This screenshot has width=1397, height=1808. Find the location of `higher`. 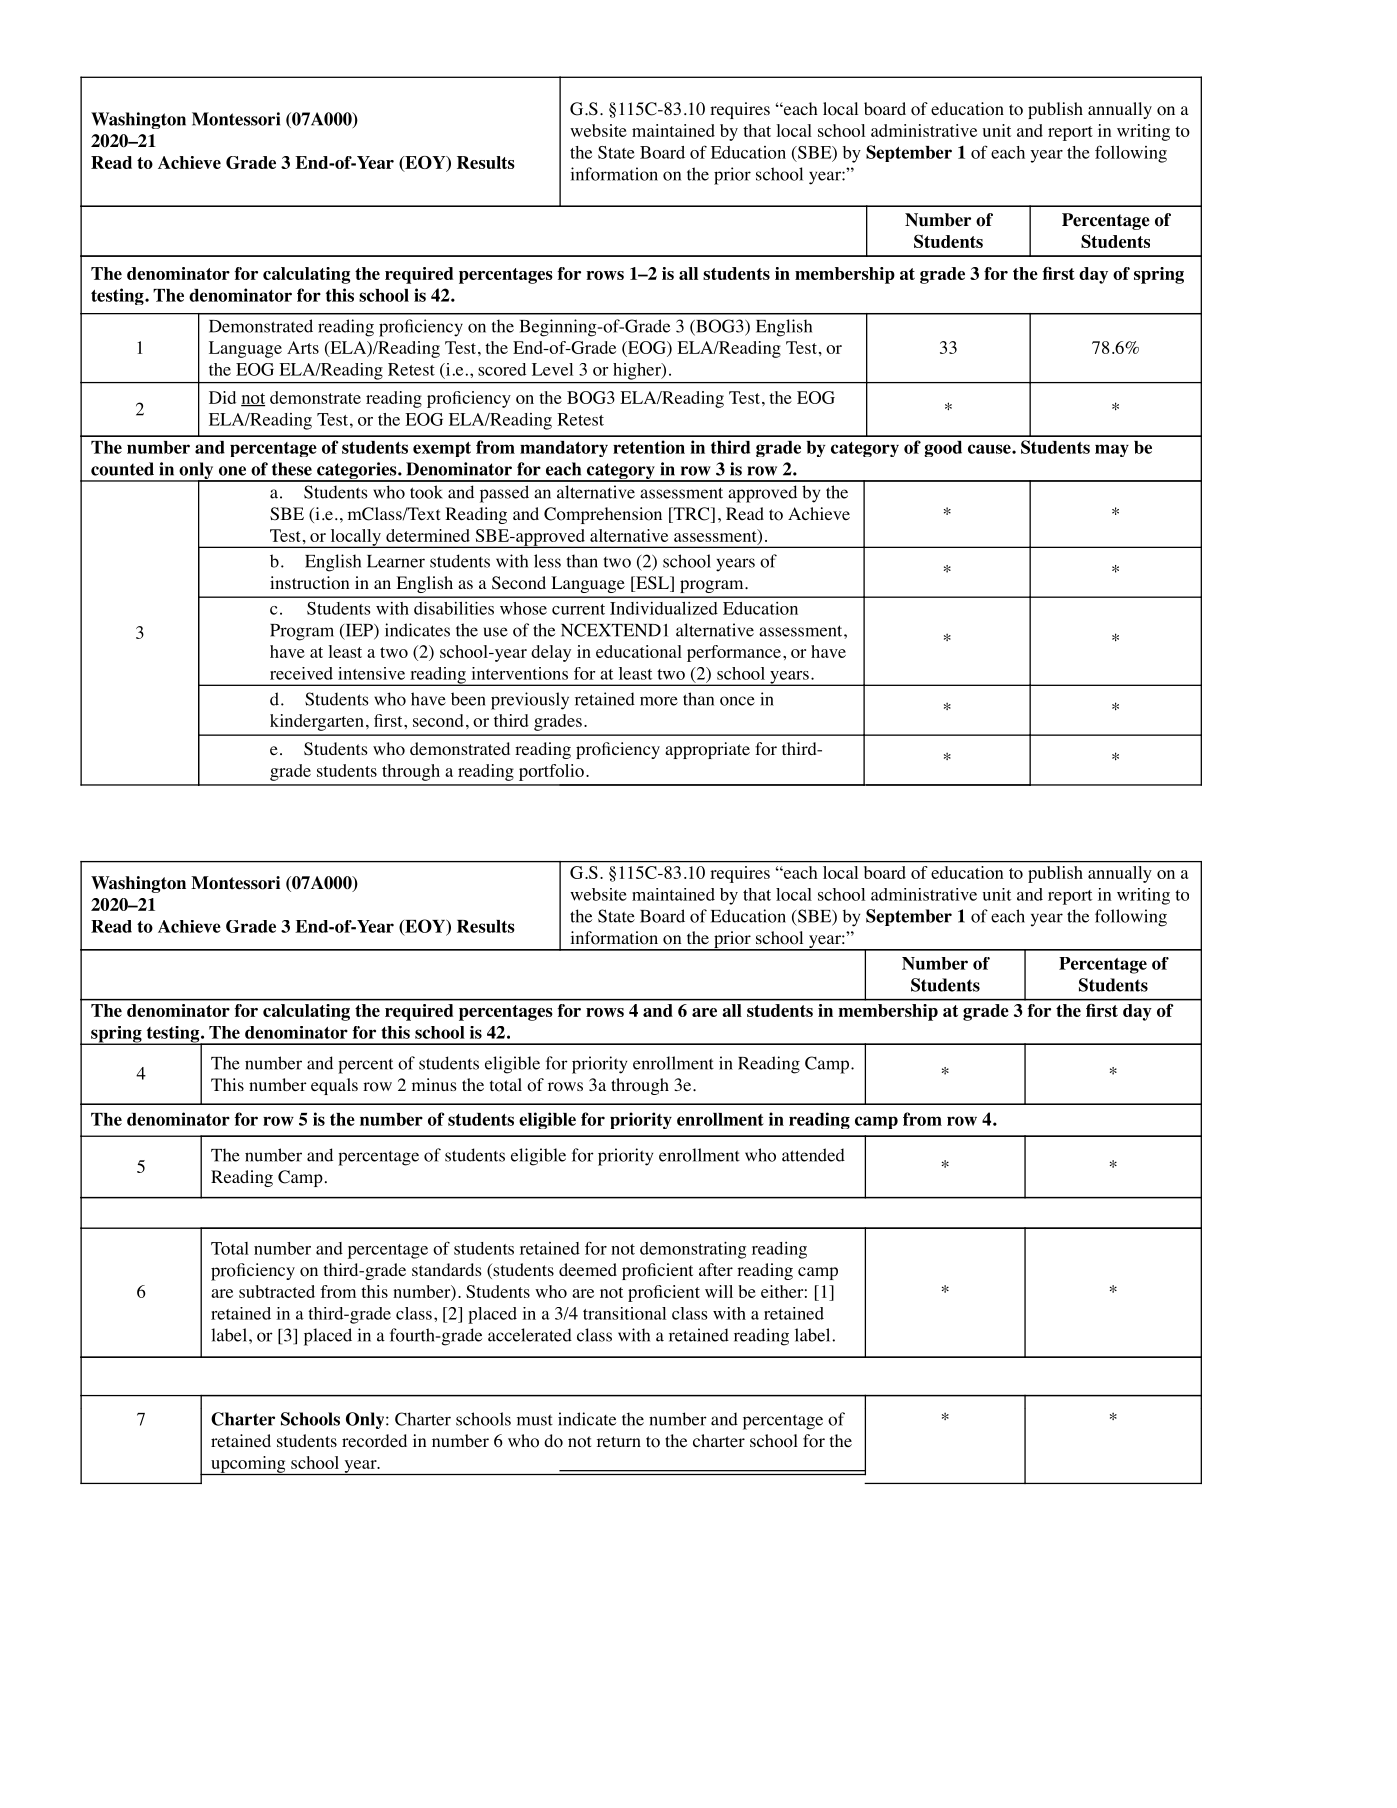

higher is located at coordinates (638, 371).
